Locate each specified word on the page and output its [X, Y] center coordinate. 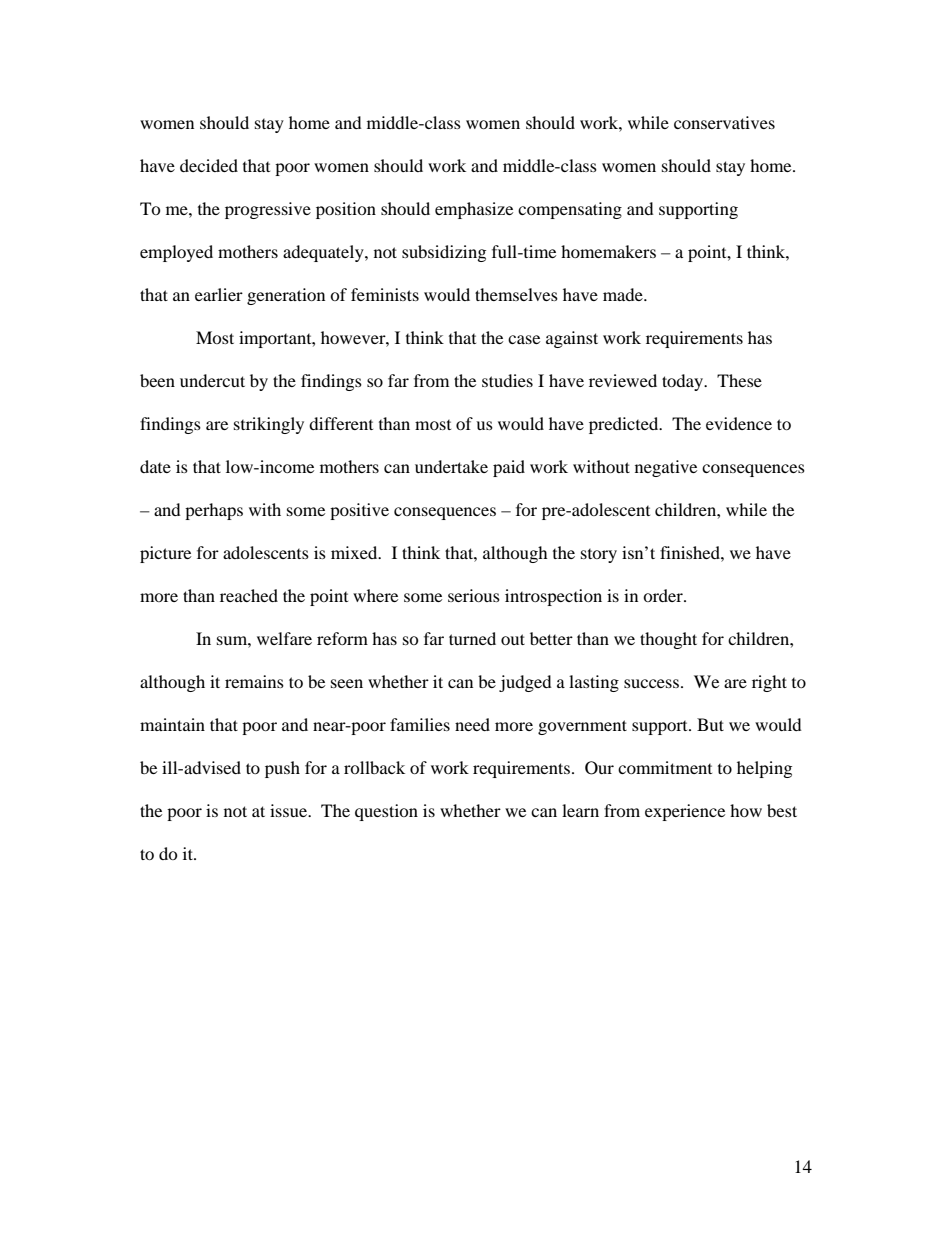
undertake [451, 466]
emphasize [474, 210]
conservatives [724, 122]
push [282, 769]
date [155, 466]
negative [666, 468]
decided [209, 165]
